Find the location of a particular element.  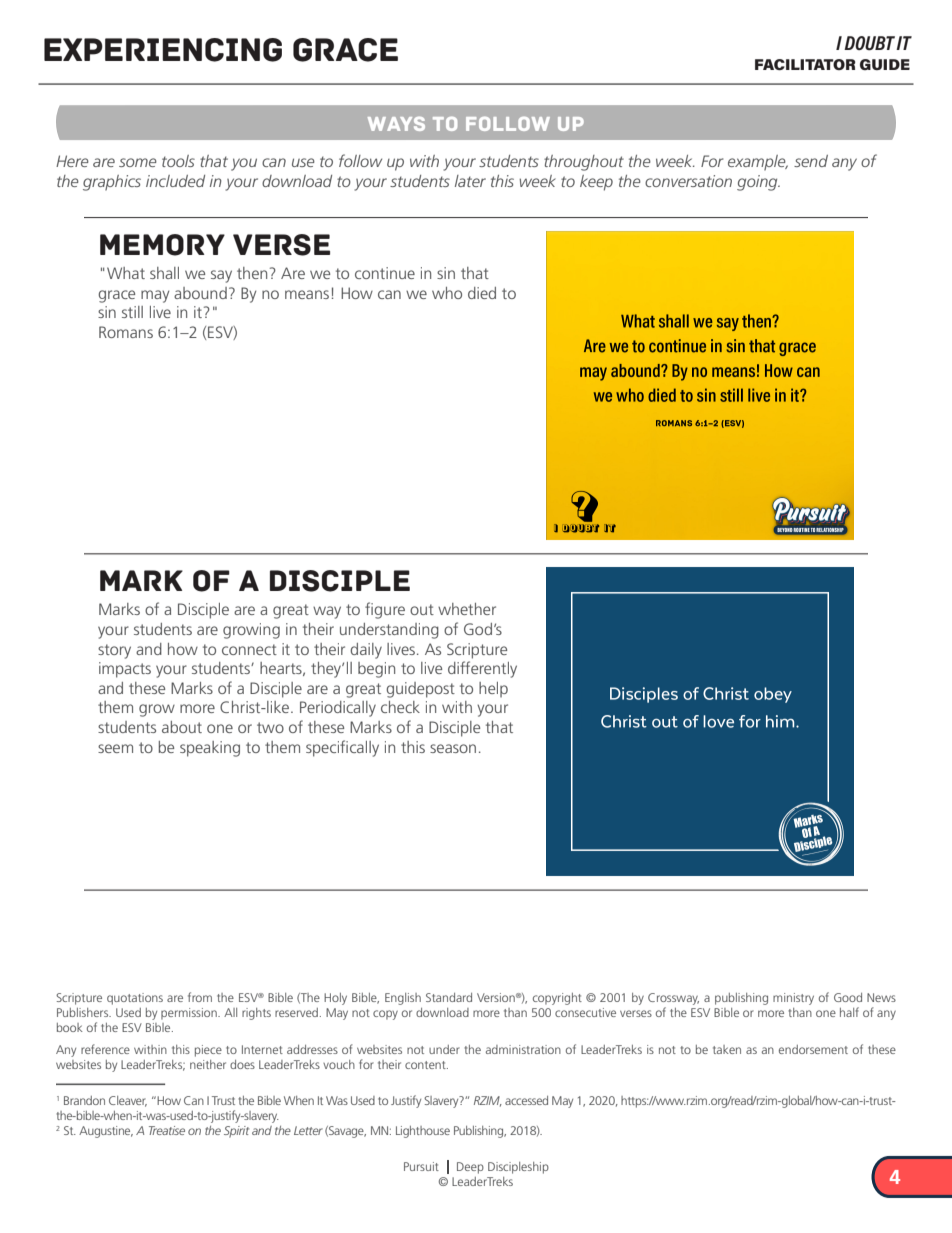

going is located at coordinates (758, 183).
